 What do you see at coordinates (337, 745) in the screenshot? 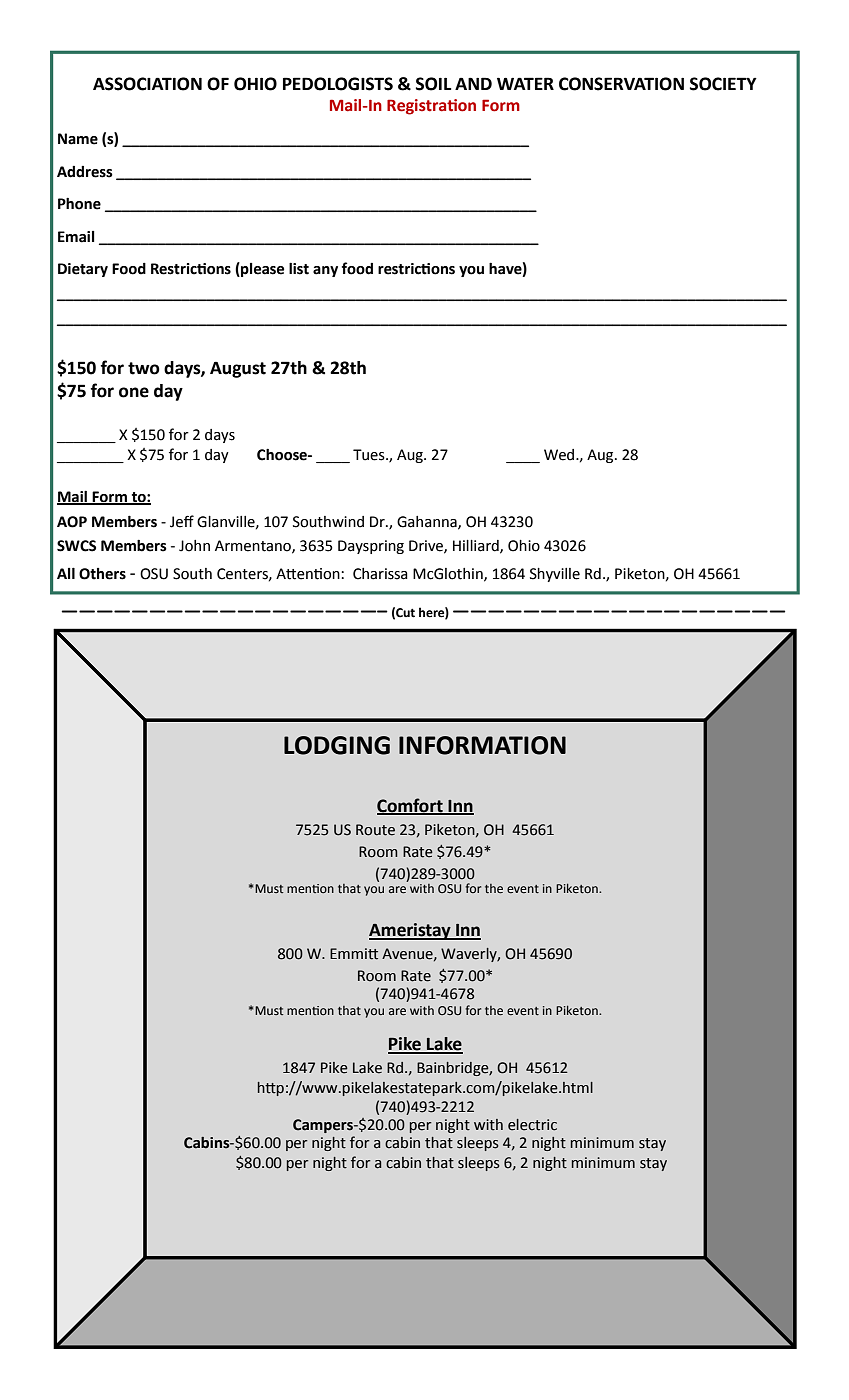
I see `LODGING` at bounding box center [337, 745].
